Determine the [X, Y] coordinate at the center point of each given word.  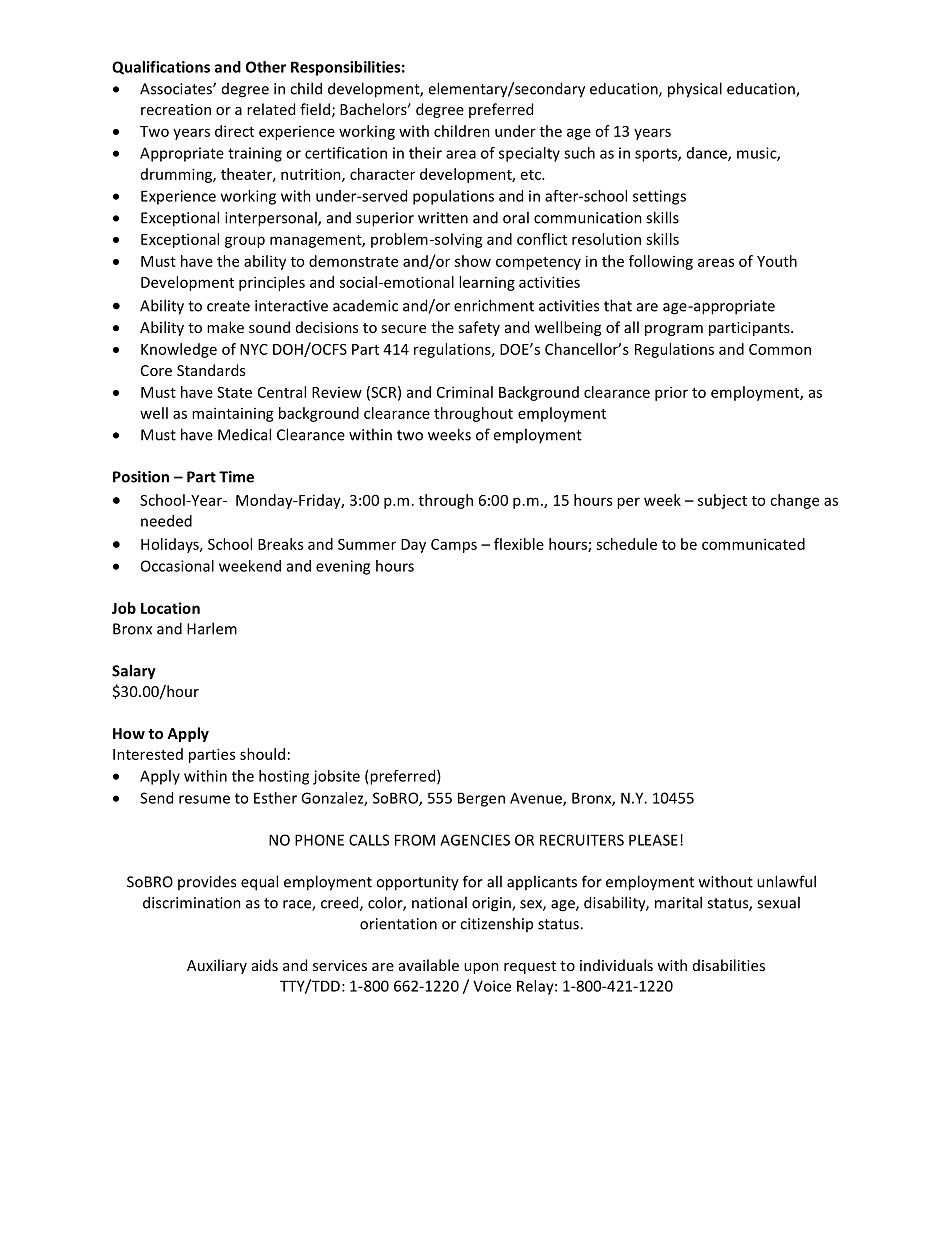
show [473, 261]
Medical [244, 434]
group [245, 242]
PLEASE [653, 840]
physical [695, 90]
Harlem [212, 628]
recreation [176, 109]
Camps [454, 546]
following [661, 262]
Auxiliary [217, 966]
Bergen [481, 799]
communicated [753, 544]
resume [204, 799]
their [425, 153]
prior [671, 393]
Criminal [465, 392]
